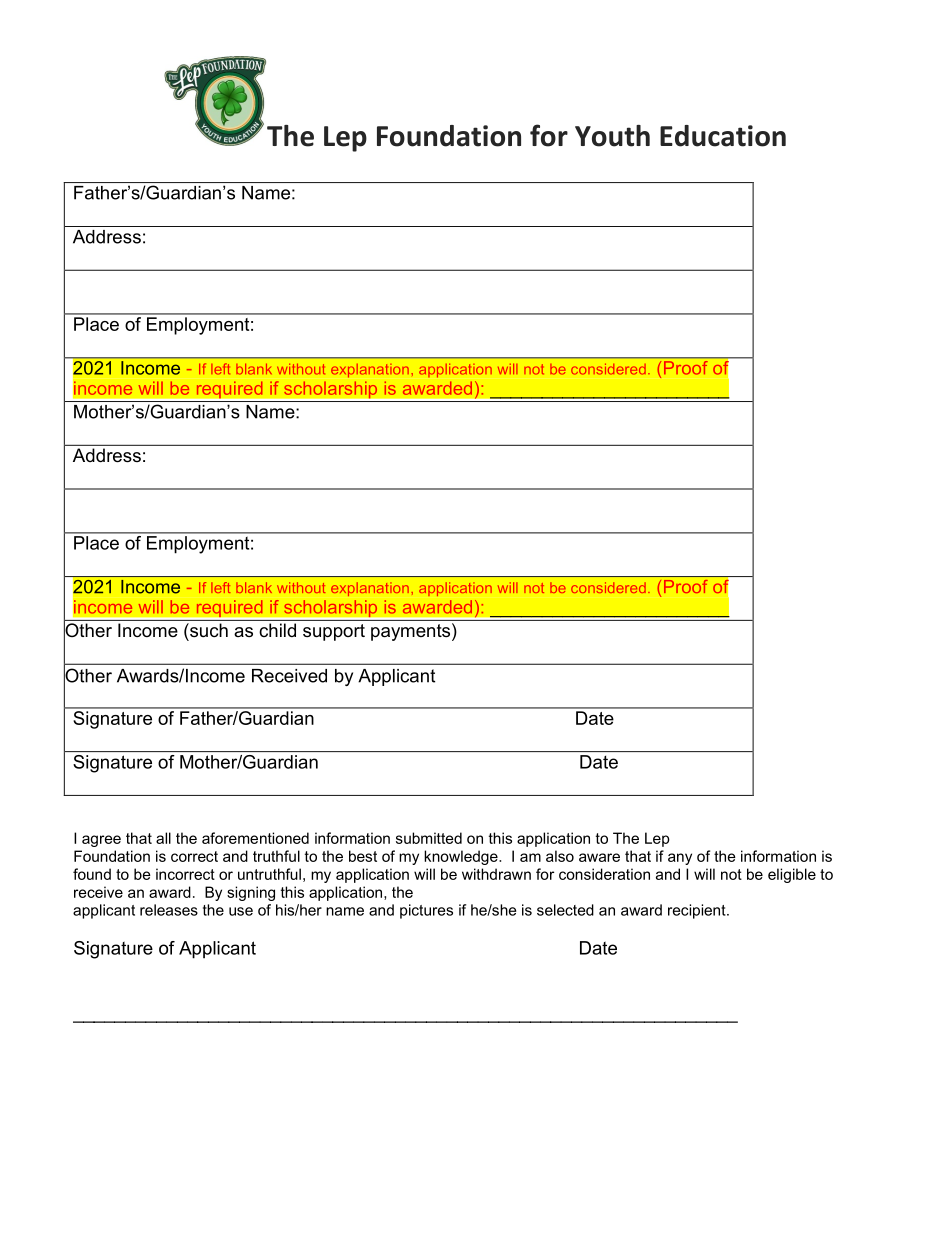 The width and height of the page is (952, 1233). Describe the element at coordinates (723, 136) in the page. I see `Education` at that location.
